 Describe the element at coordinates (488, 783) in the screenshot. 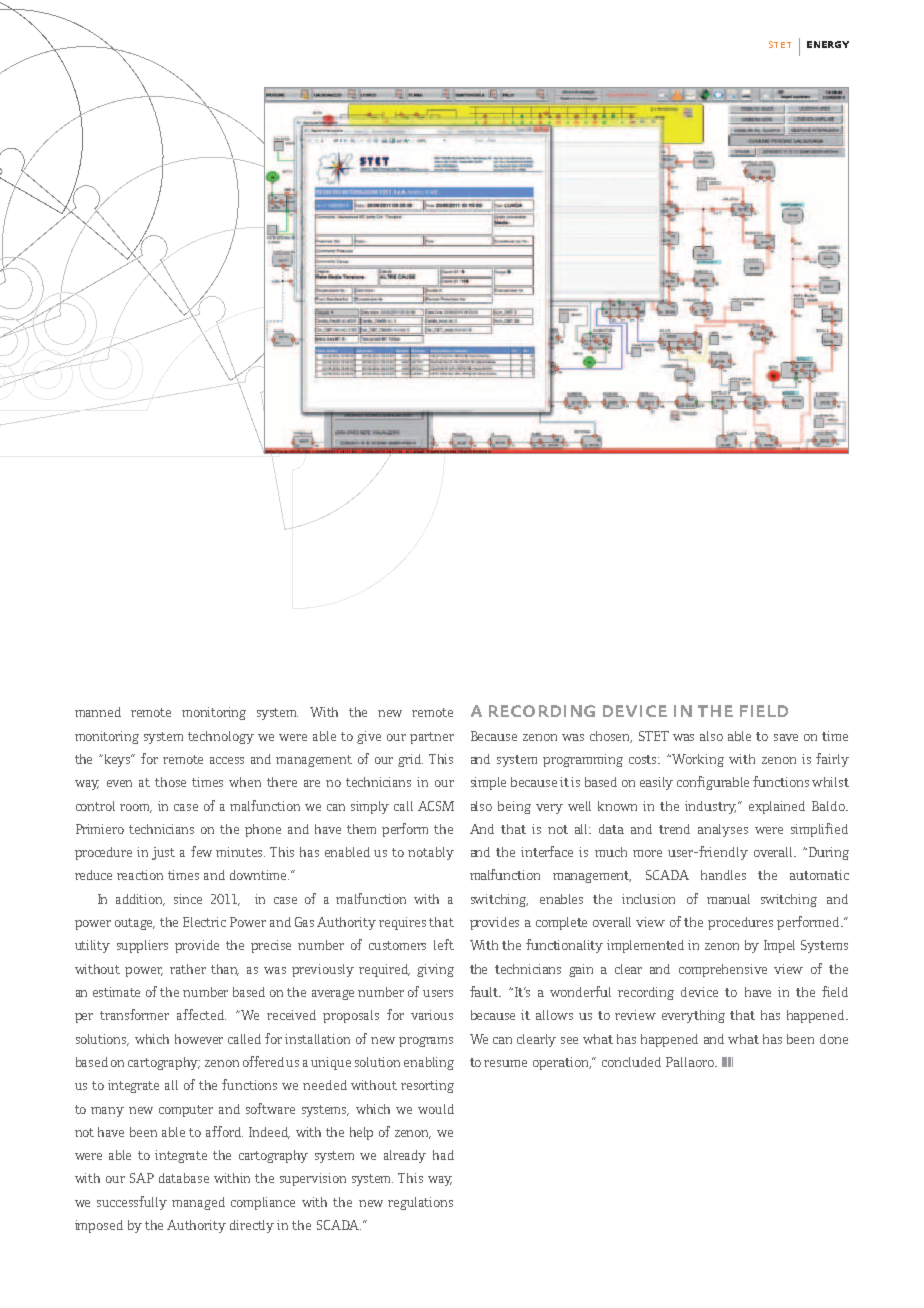

I see `simple` at that location.
